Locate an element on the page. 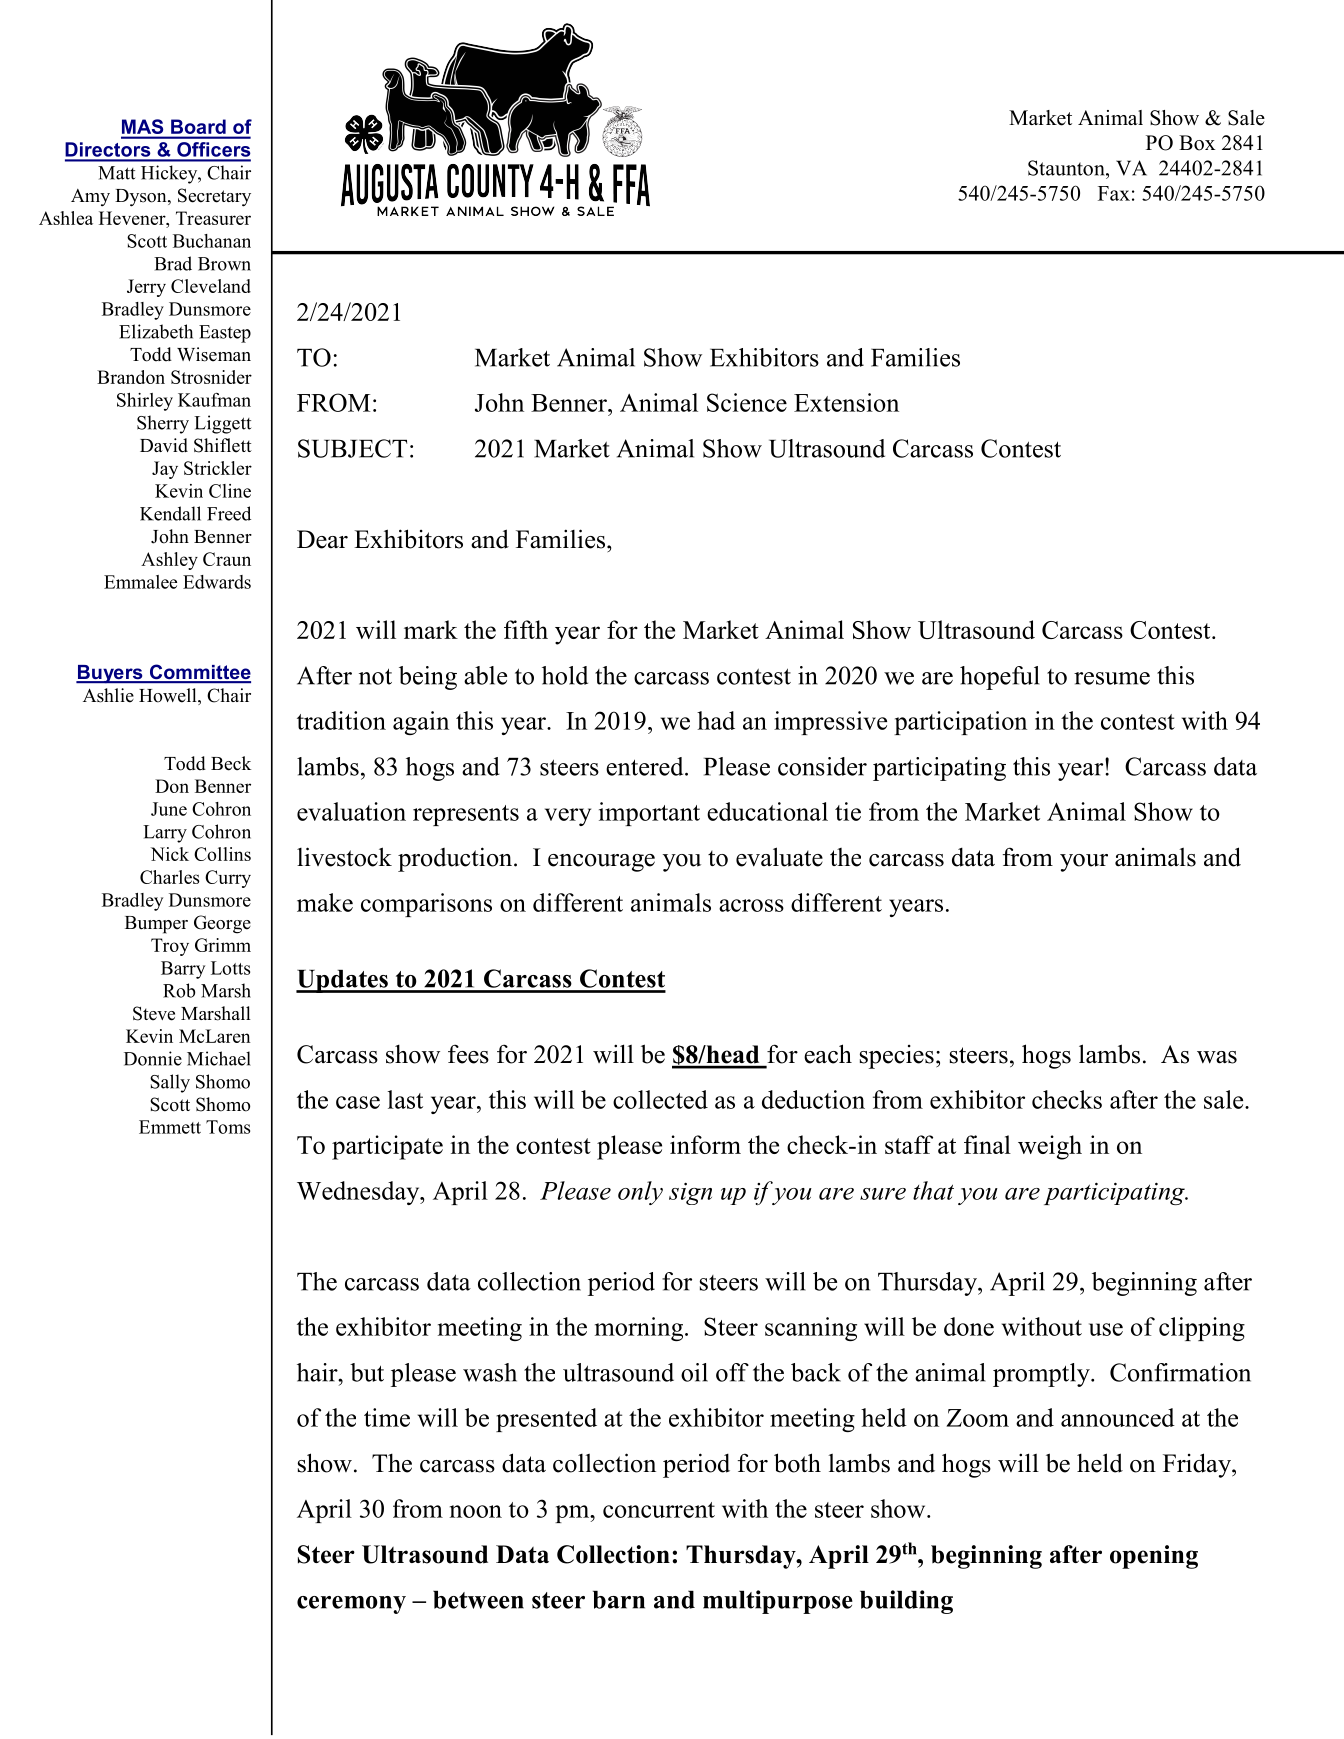  ceremony is located at coordinates (351, 1605).
